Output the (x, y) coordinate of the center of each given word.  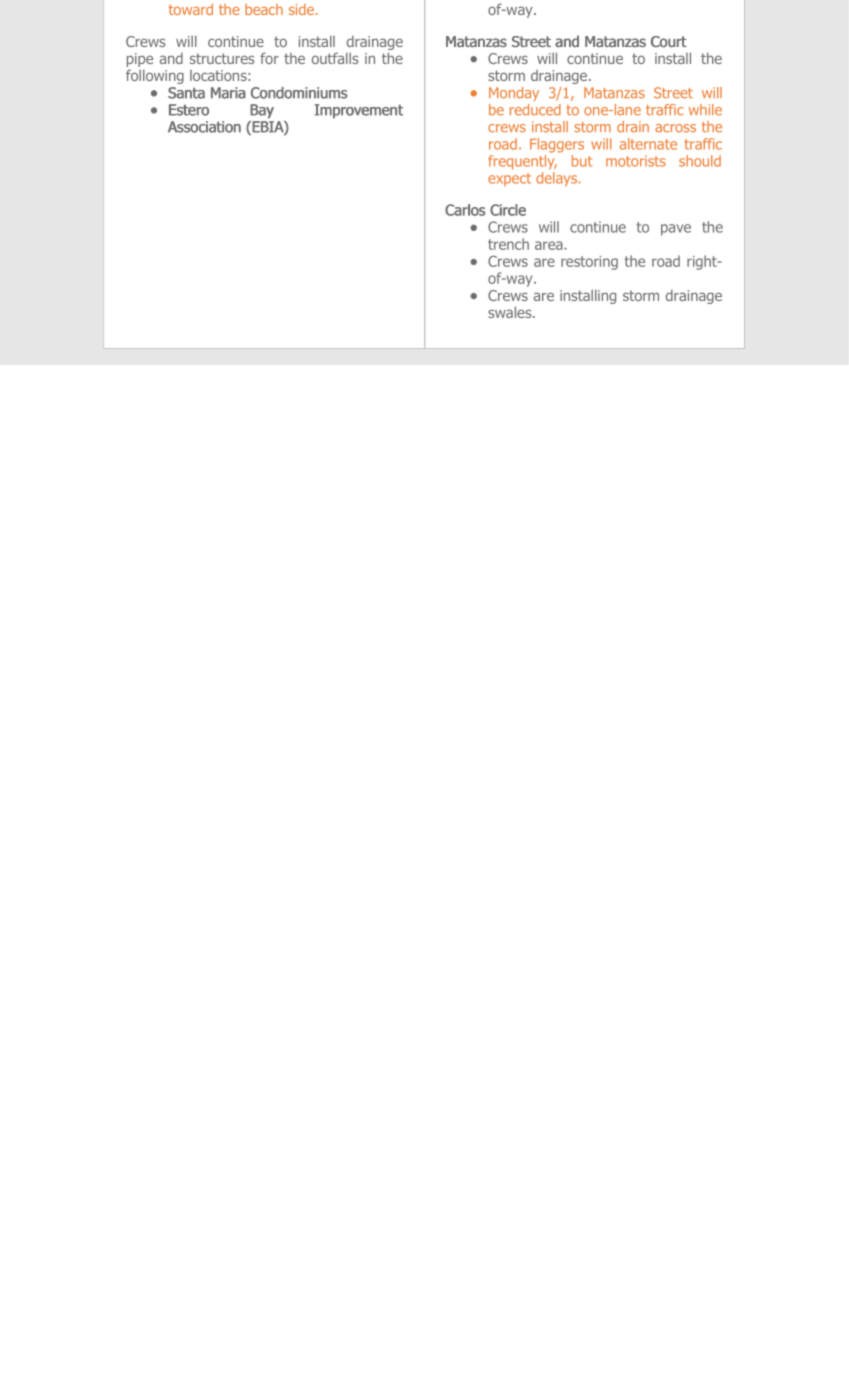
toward (191, 9)
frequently (522, 161)
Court (669, 42)
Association (204, 127)
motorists (636, 161)
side (301, 9)
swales (511, 312)
